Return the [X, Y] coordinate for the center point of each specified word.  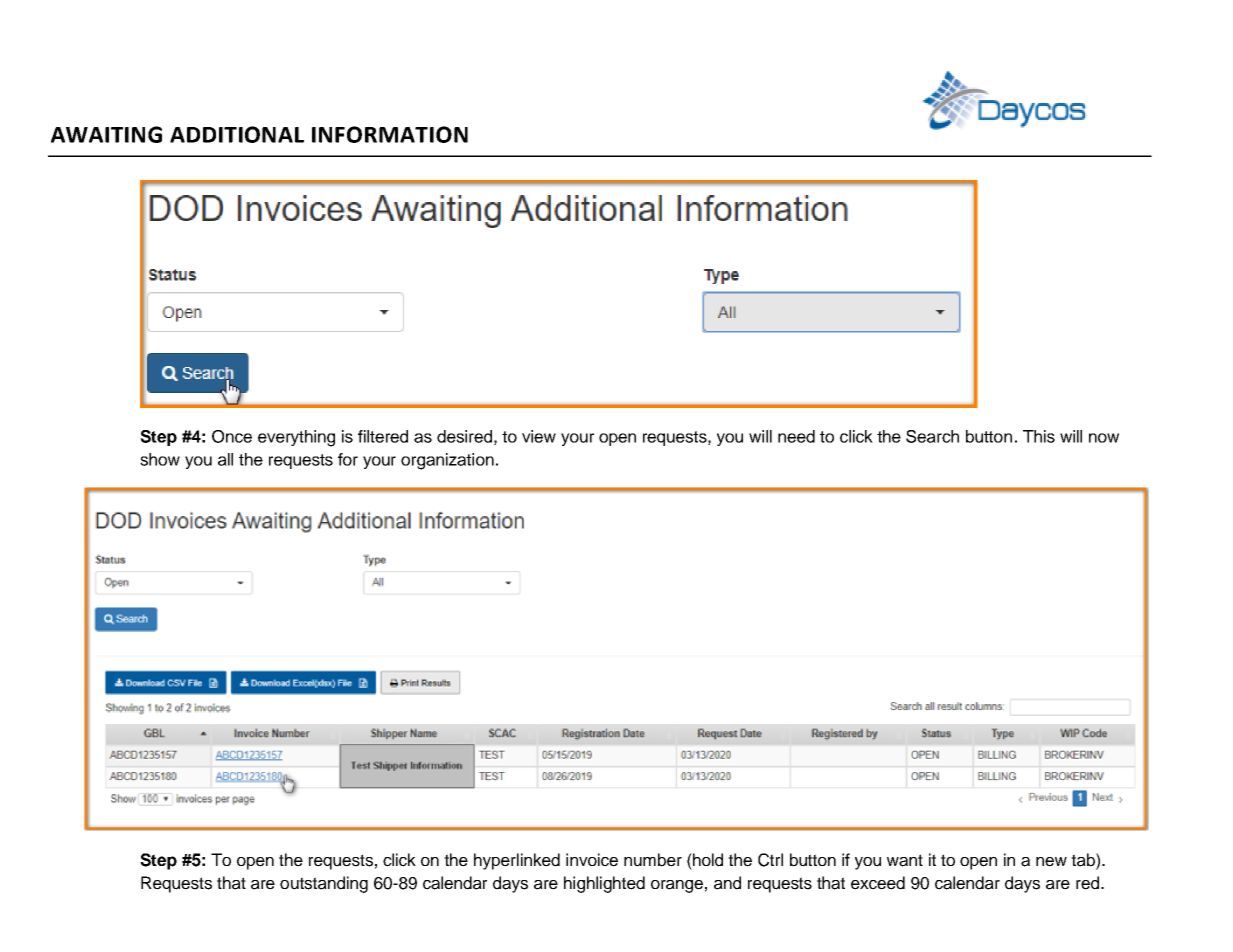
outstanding [324, 884]
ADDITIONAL [237, 134]
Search [932, 436]
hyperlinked [517, 861]
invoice [592, 860]
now [1104, 438]
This [1039, 436]
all [225, 459]
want [905, 860]
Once [232, 436]
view [539, 436]
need [796, 436]
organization [447, 461]
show [160, 459]
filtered [383, 436]
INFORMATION [390, 134]
